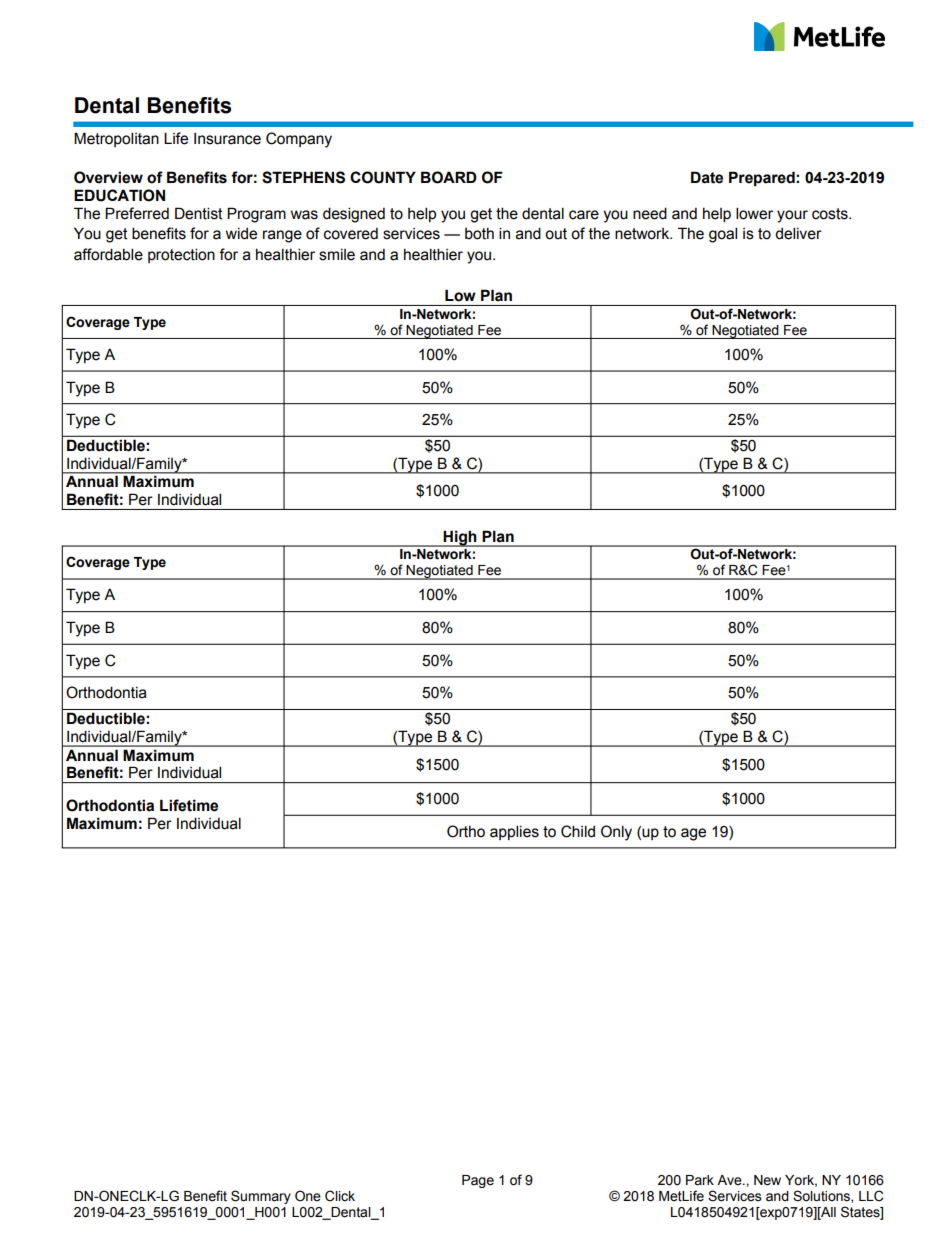 The height and width of the image is (1233, 952). What do you see at coordinates (449, 177) in the image?
I see `BOARD` at bounding box center [449, 177].
